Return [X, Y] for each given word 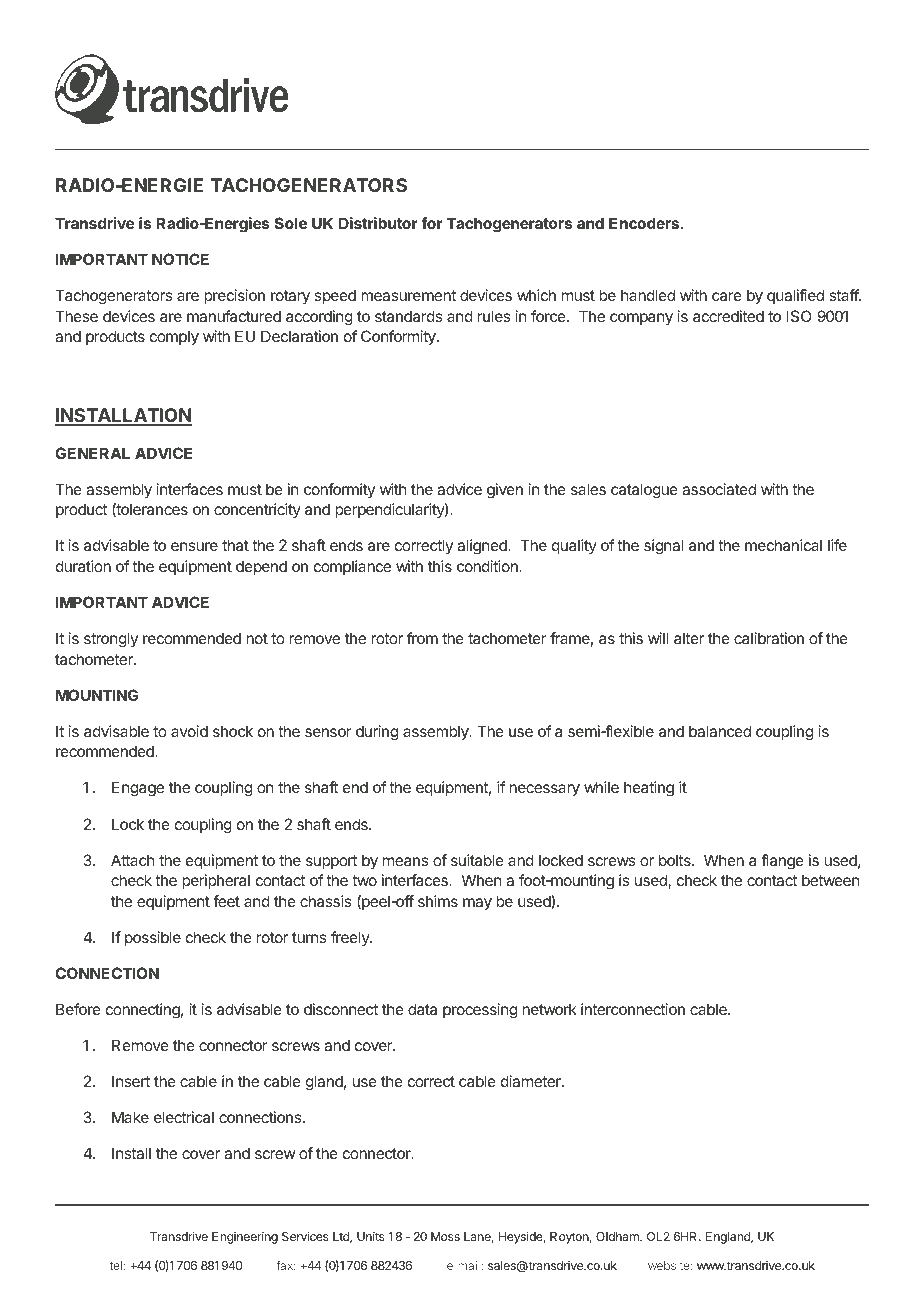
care [727, 296]
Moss [445, 1236]
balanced [720, 731]
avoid [189, 731]
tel [116, 1265]
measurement [408, 295]
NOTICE [180, 259]
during [377, 733]
